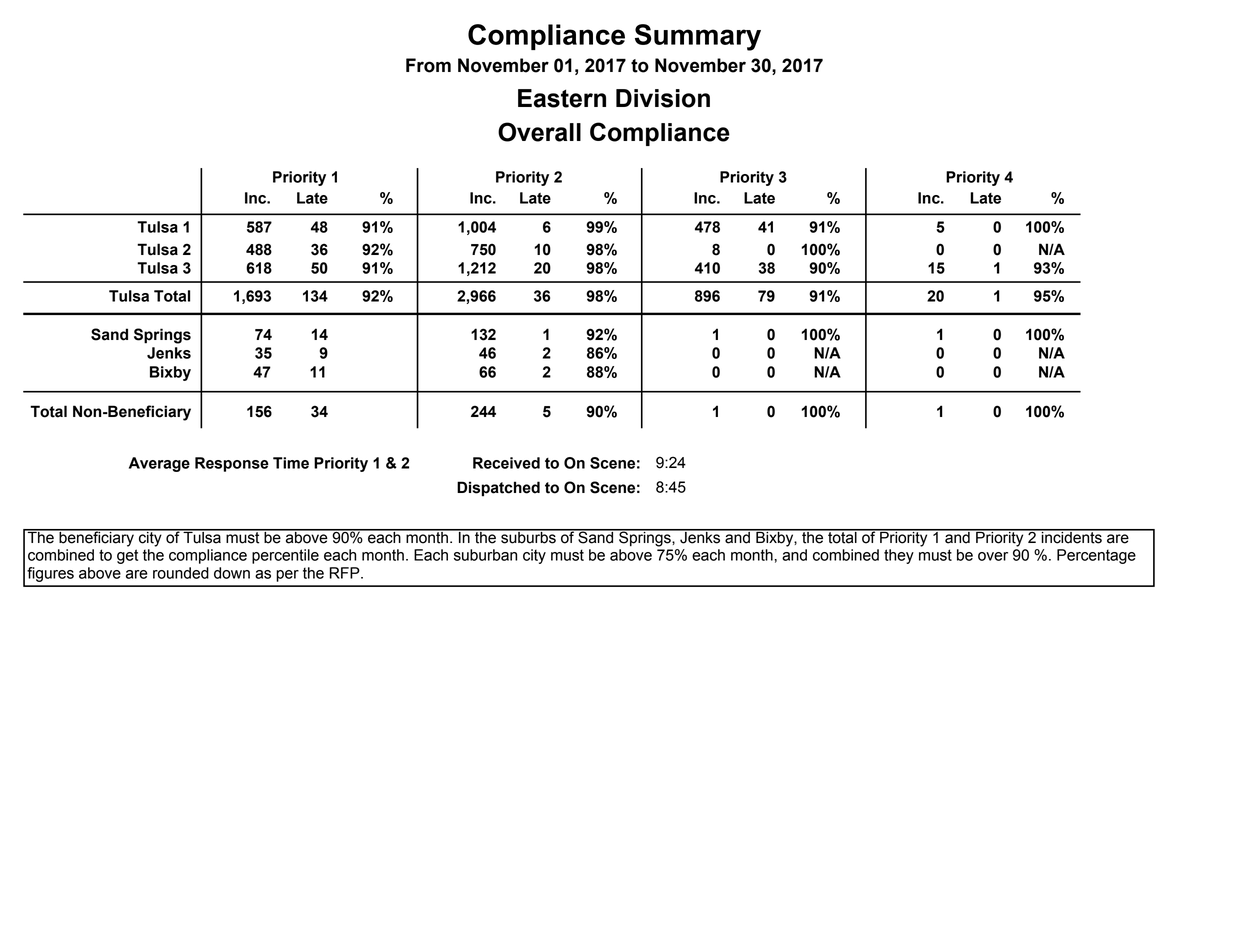 The height and width of the page is (952, 1233). Describe the element at coordinates (698, 37) in the page. I see `Summary` at that location.
